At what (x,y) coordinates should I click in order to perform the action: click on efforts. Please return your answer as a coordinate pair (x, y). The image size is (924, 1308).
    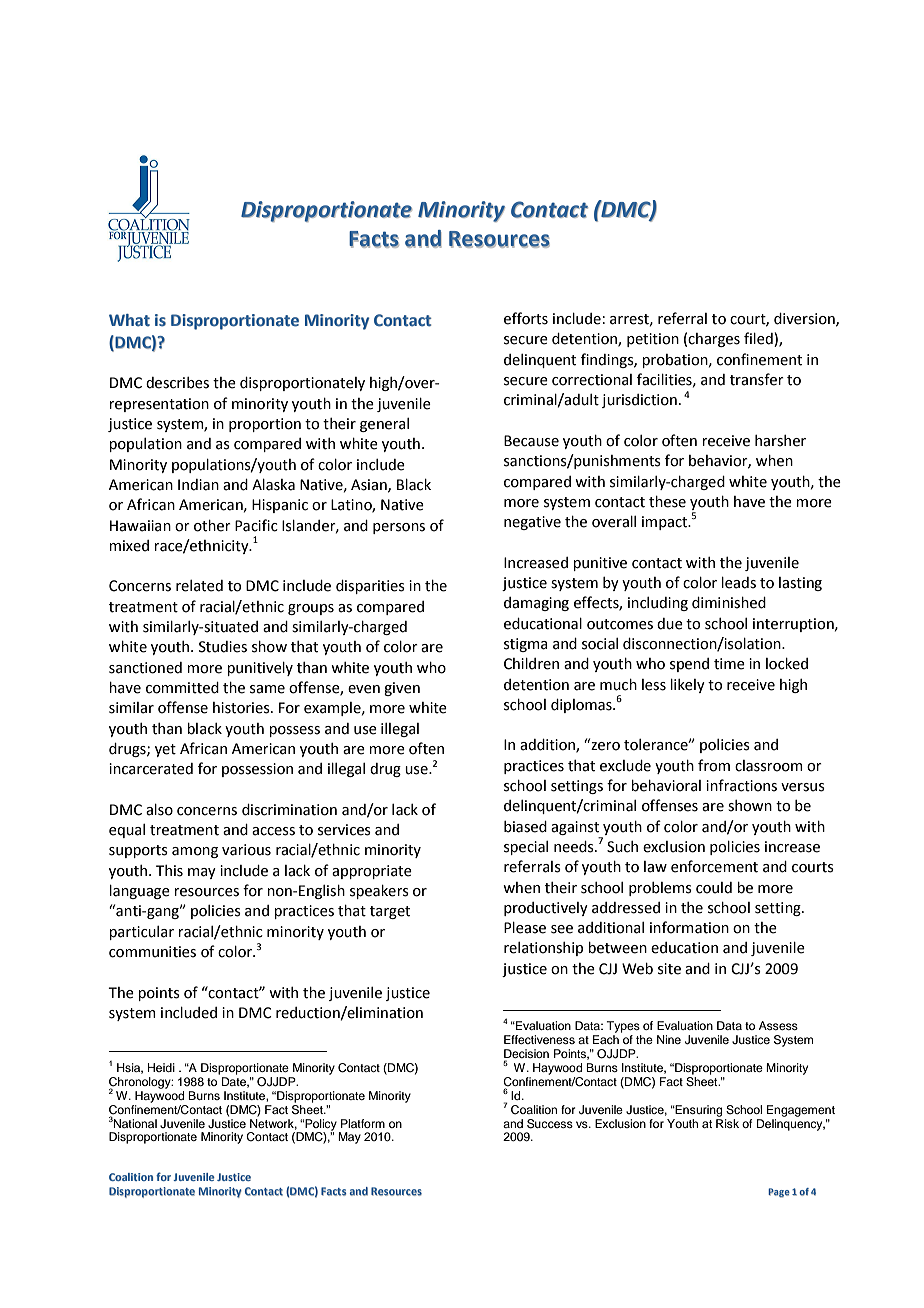
    Looking at the image, I should click on (526, 318).
